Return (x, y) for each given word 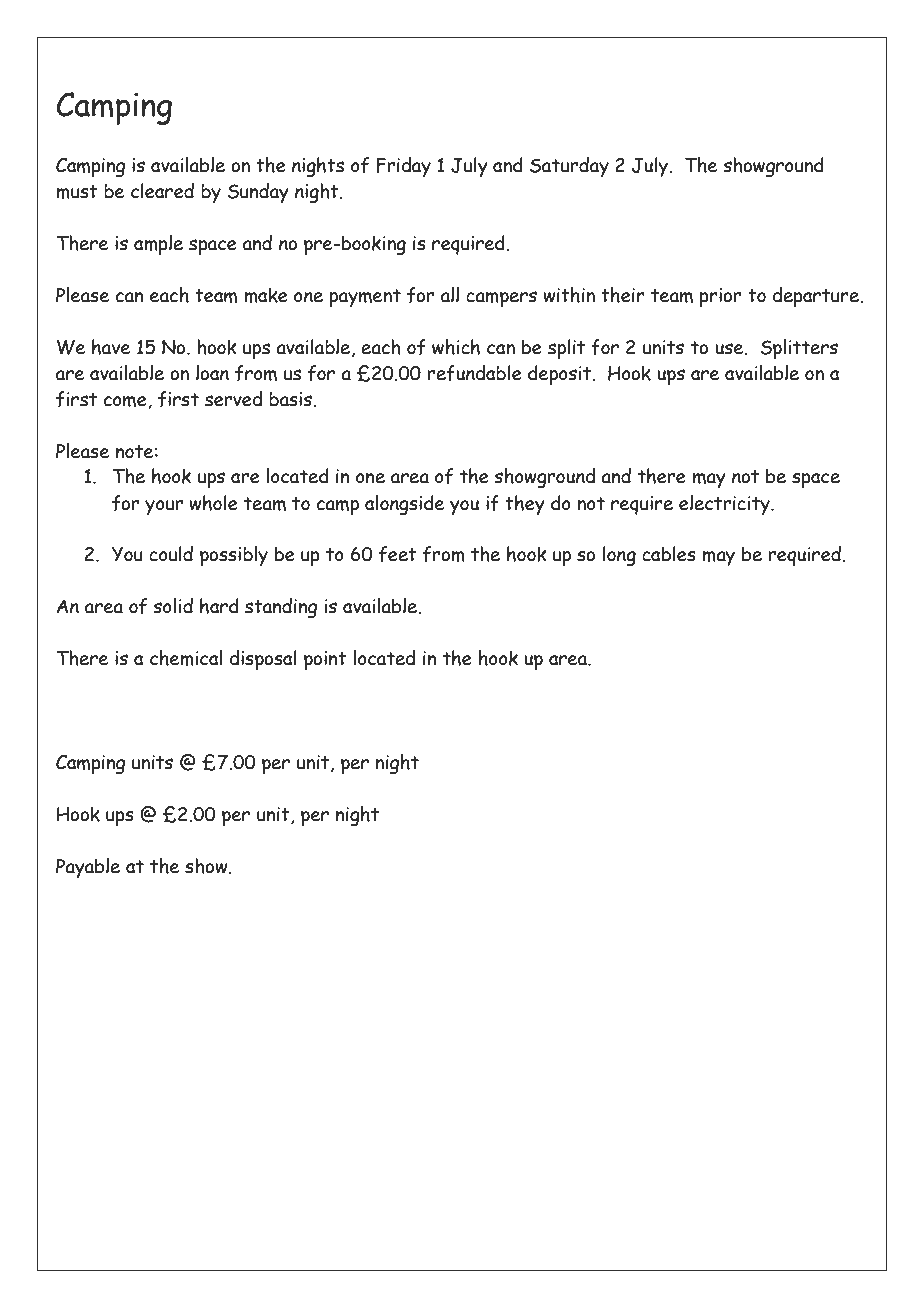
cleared (162, 191)
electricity (725, 505)
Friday (403, 167)
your (164, 507)
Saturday (569, 167)
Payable (88, 868)
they (525, 505)
